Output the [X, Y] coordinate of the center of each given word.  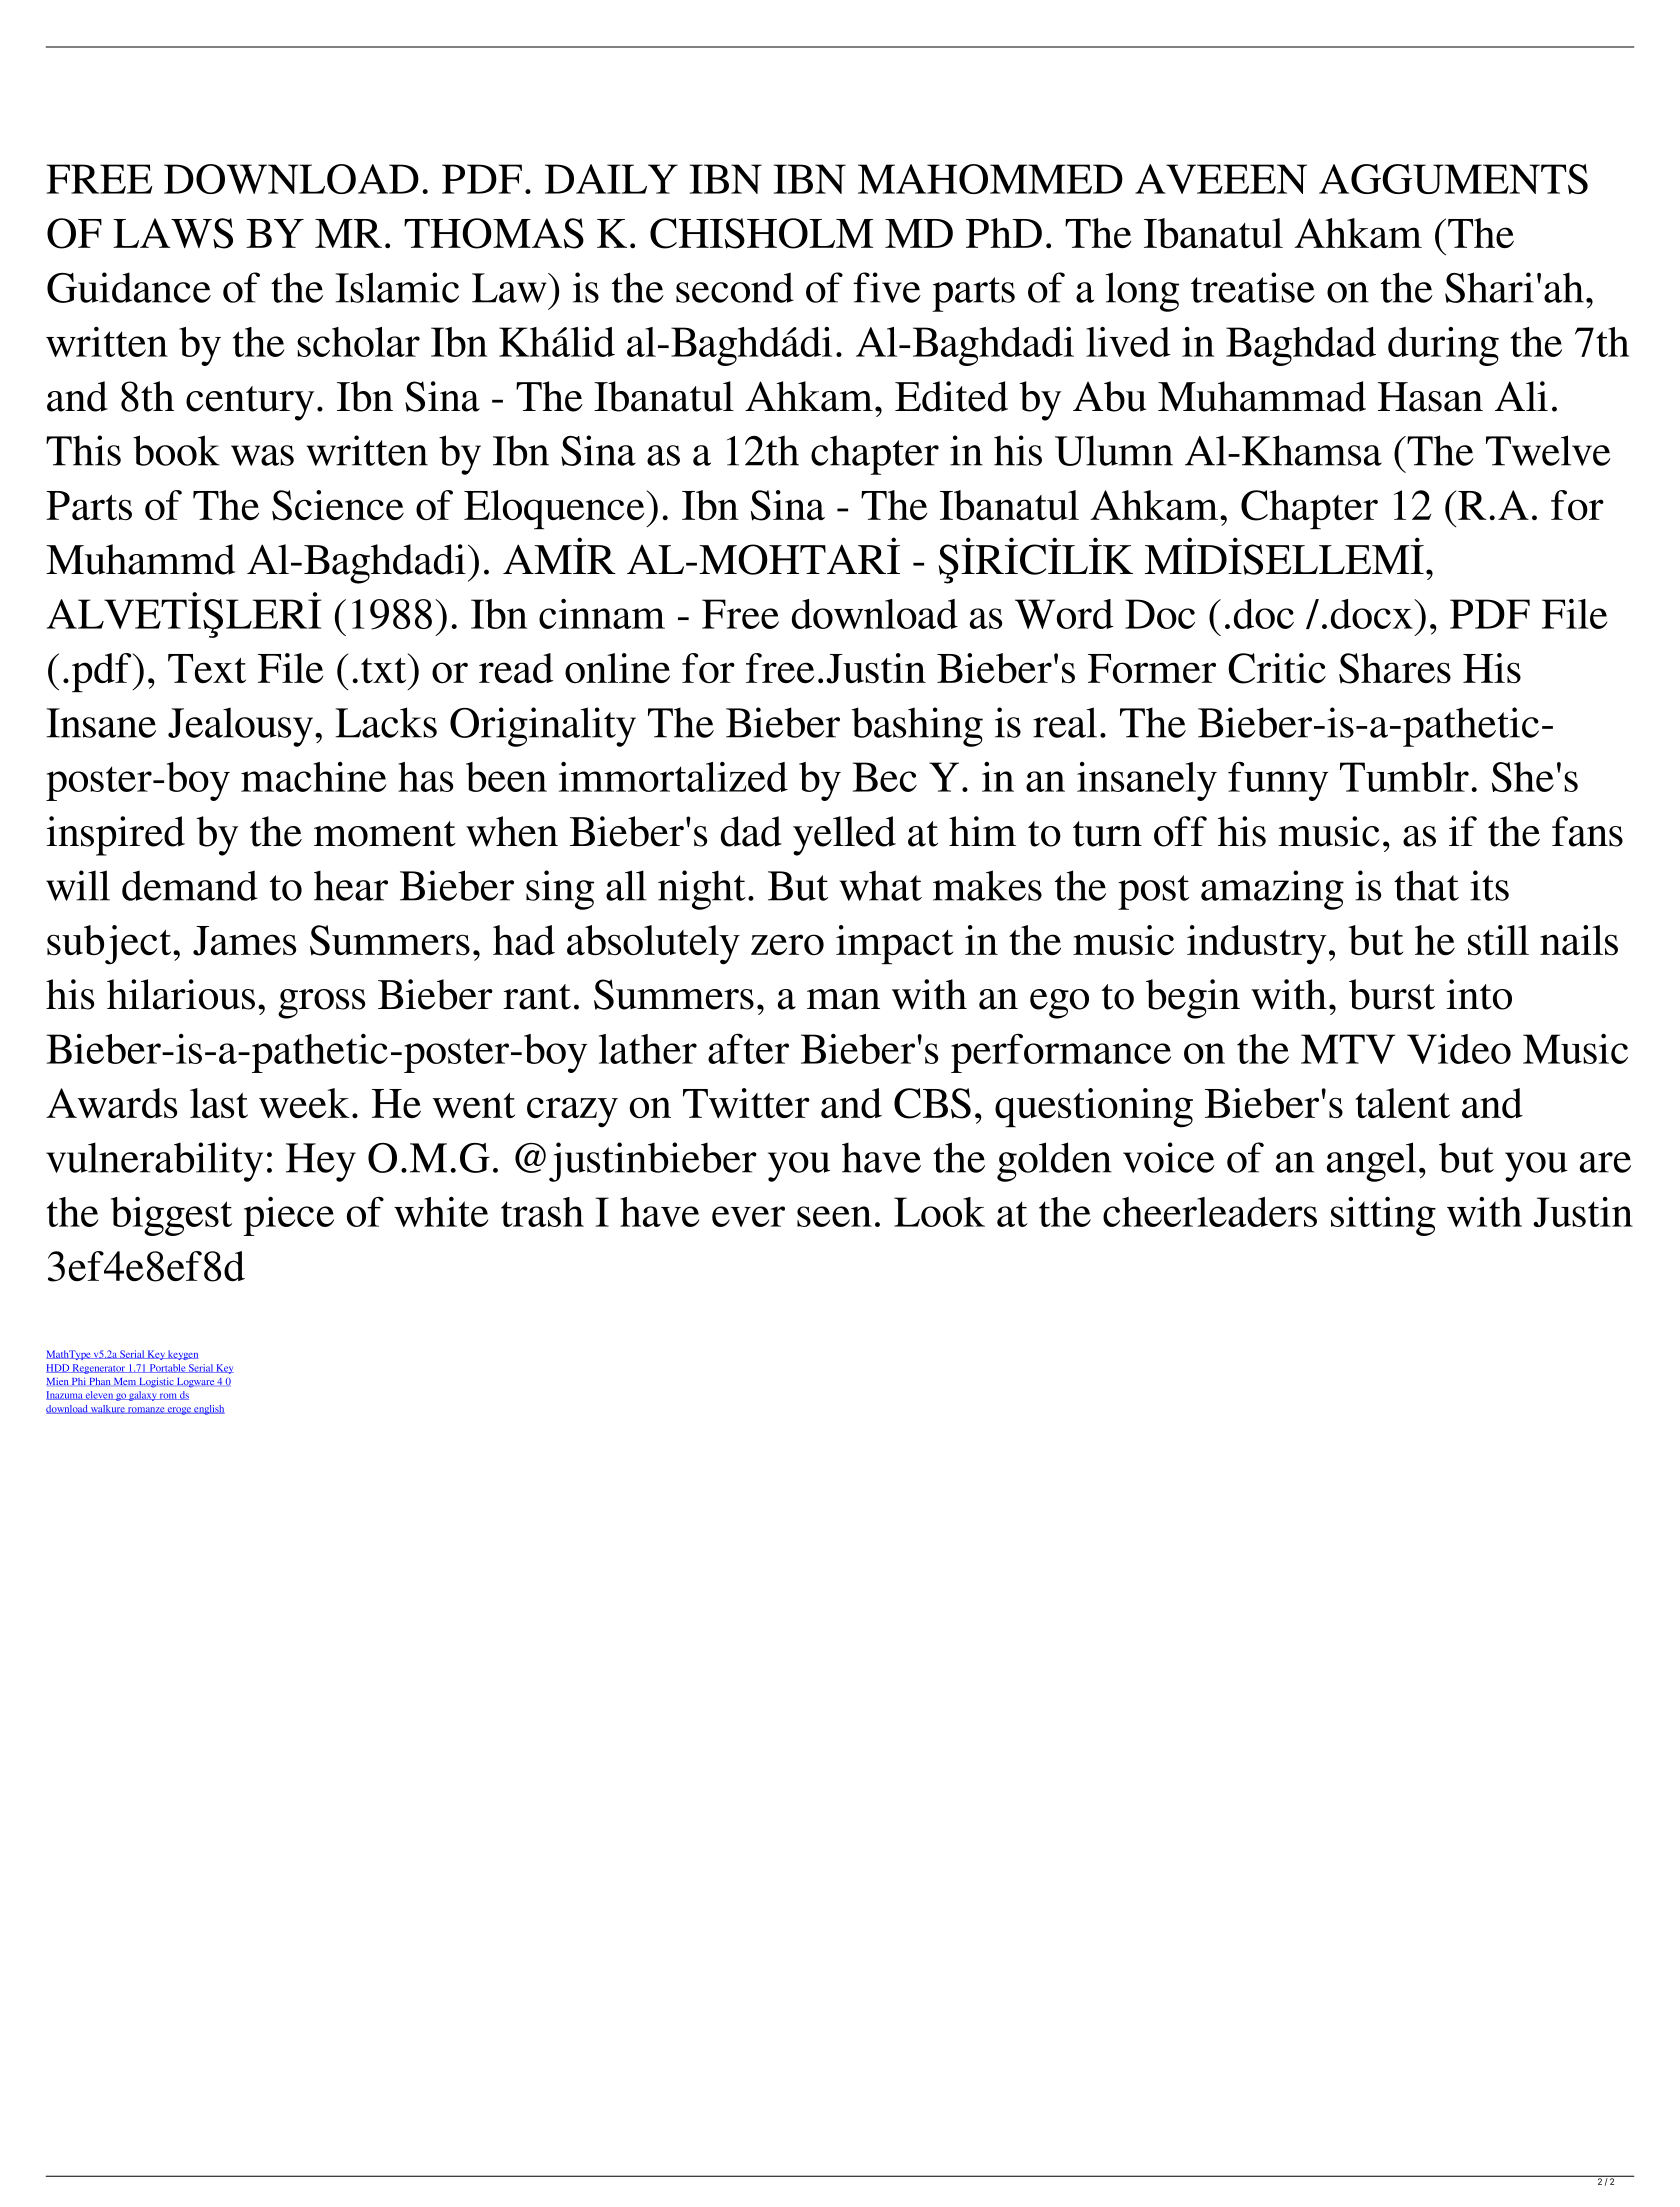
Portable [167, 1368]
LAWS [173, 233]
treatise [1253, 287]
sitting [1383, 1216]
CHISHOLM [761, 233]
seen [834, 1216]
